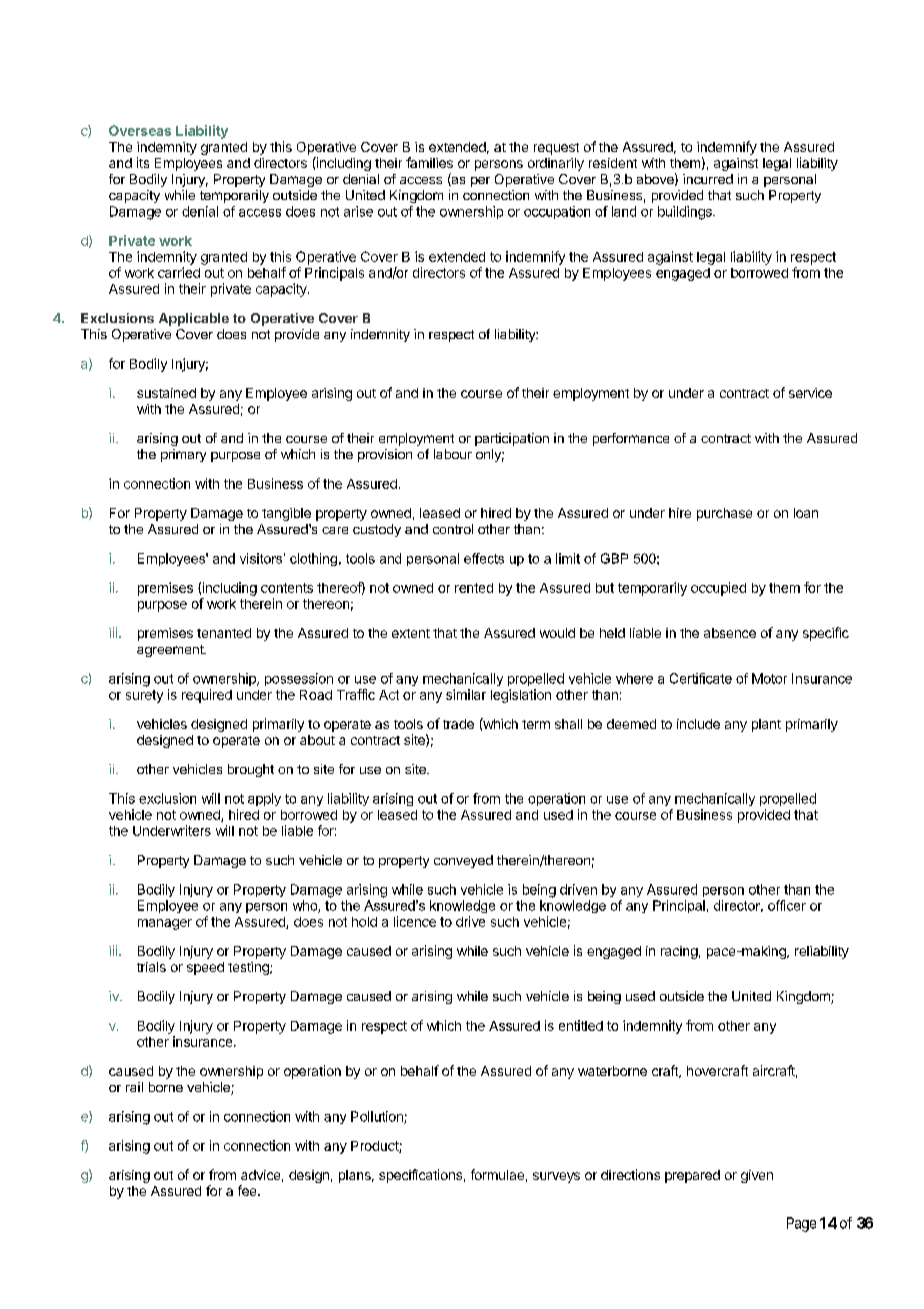 The width and height of the image is (924, 1309). I want to click on purchase, so click(724, 514).
